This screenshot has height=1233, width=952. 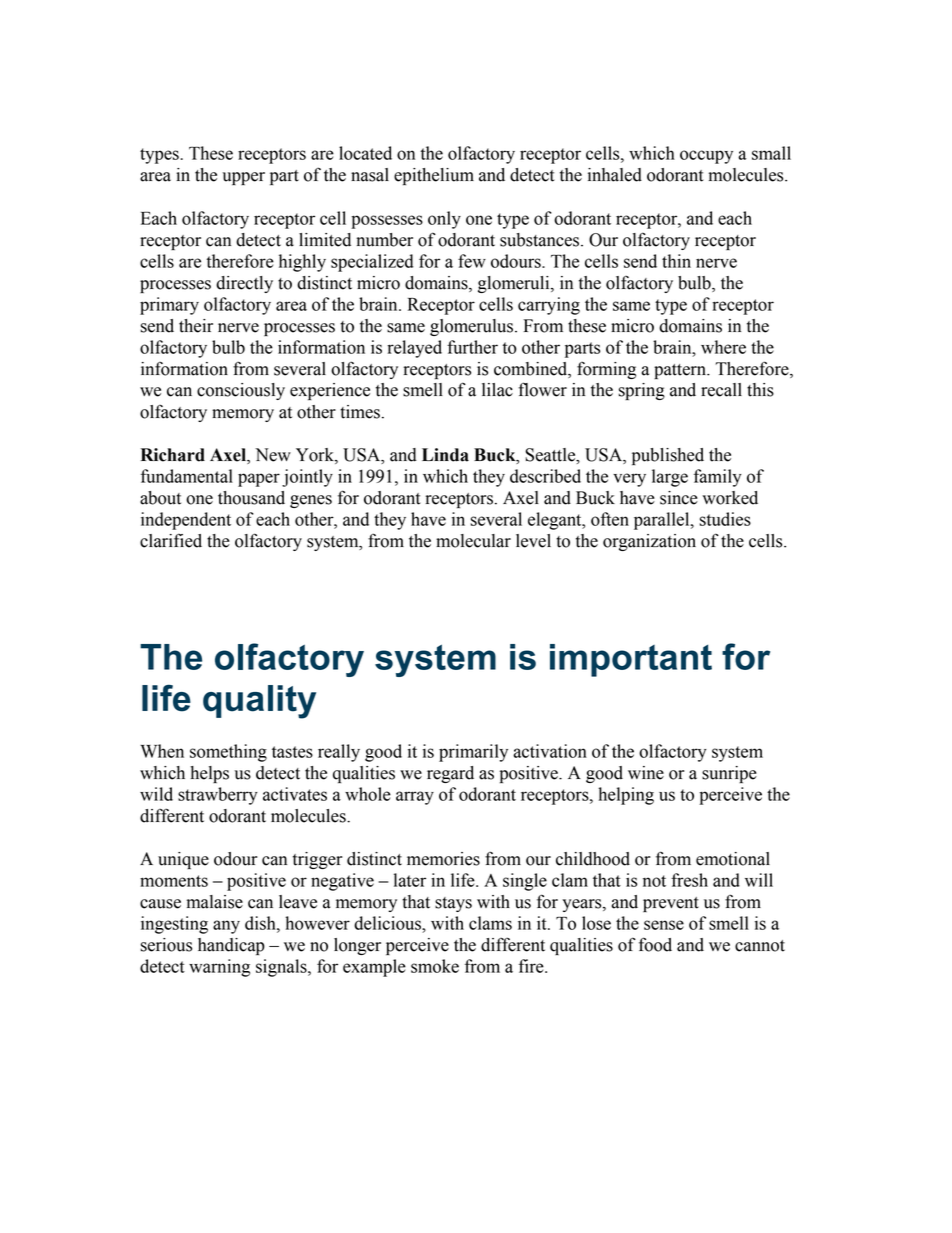 I want to click on helps, so click(x=209, y=774).
